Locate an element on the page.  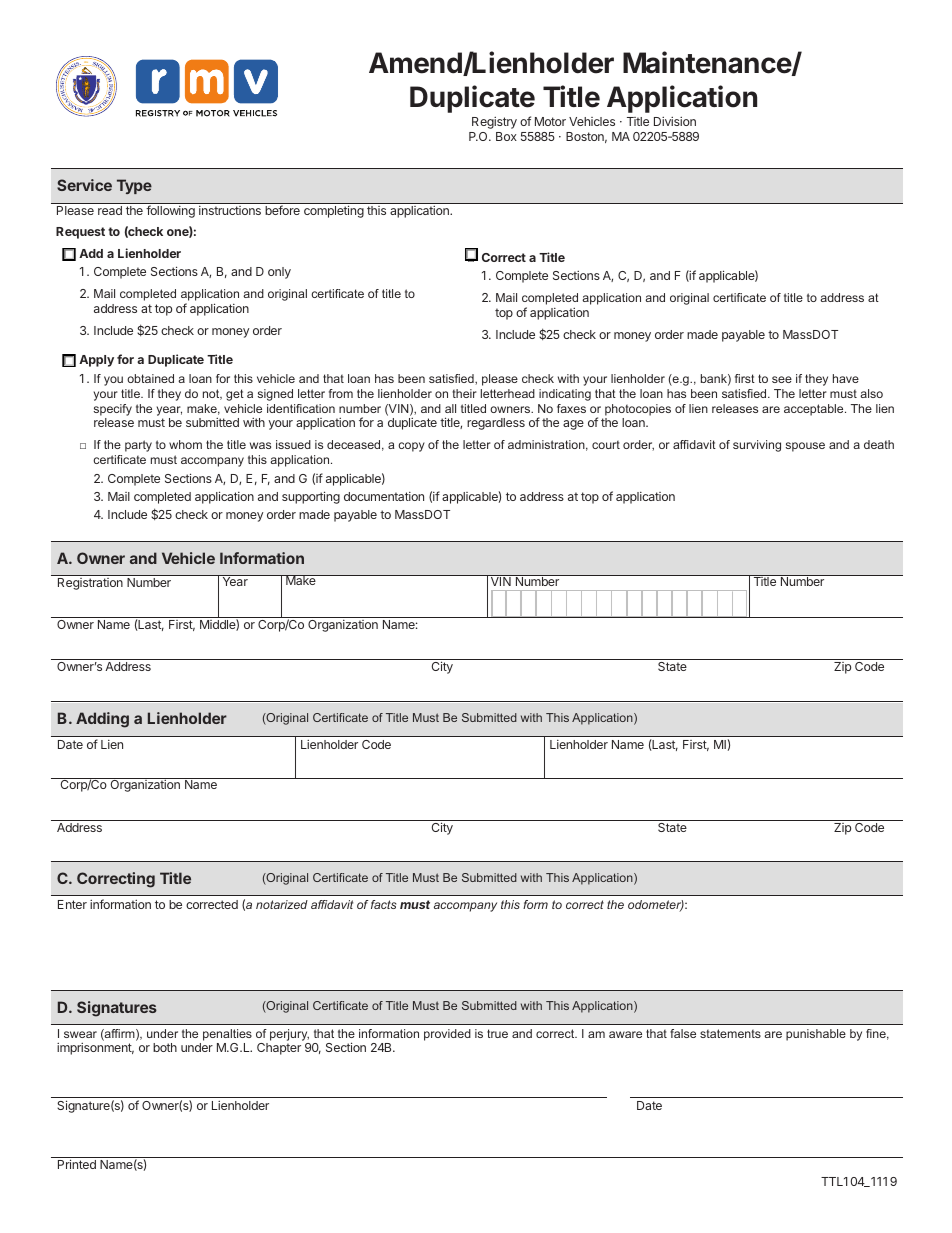
spouse is located at coordinates (805, 447).
